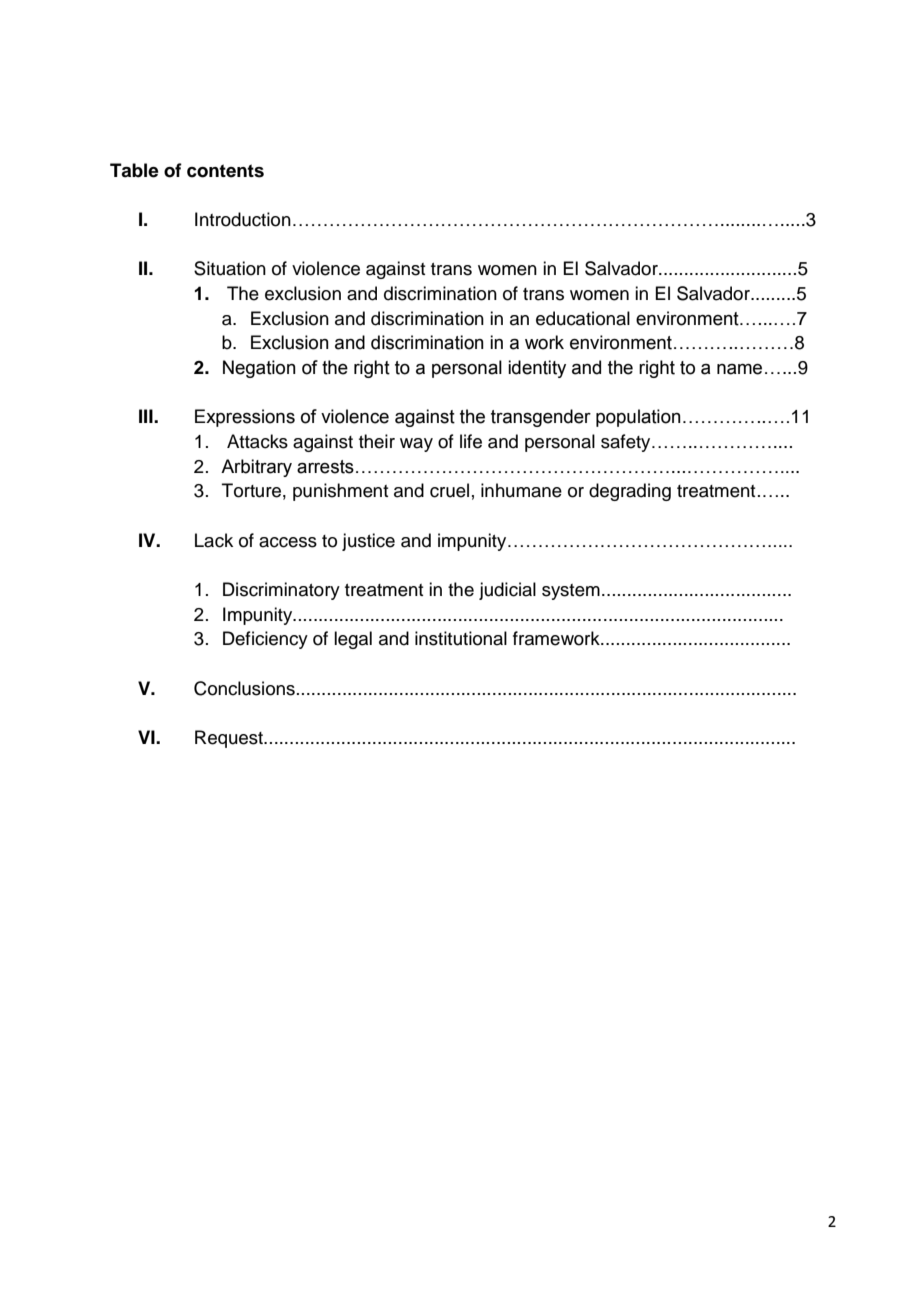  What do you see at coordinates (225, 171) in the screenshot?
I see `contents` at bounding box center [225, 171].
